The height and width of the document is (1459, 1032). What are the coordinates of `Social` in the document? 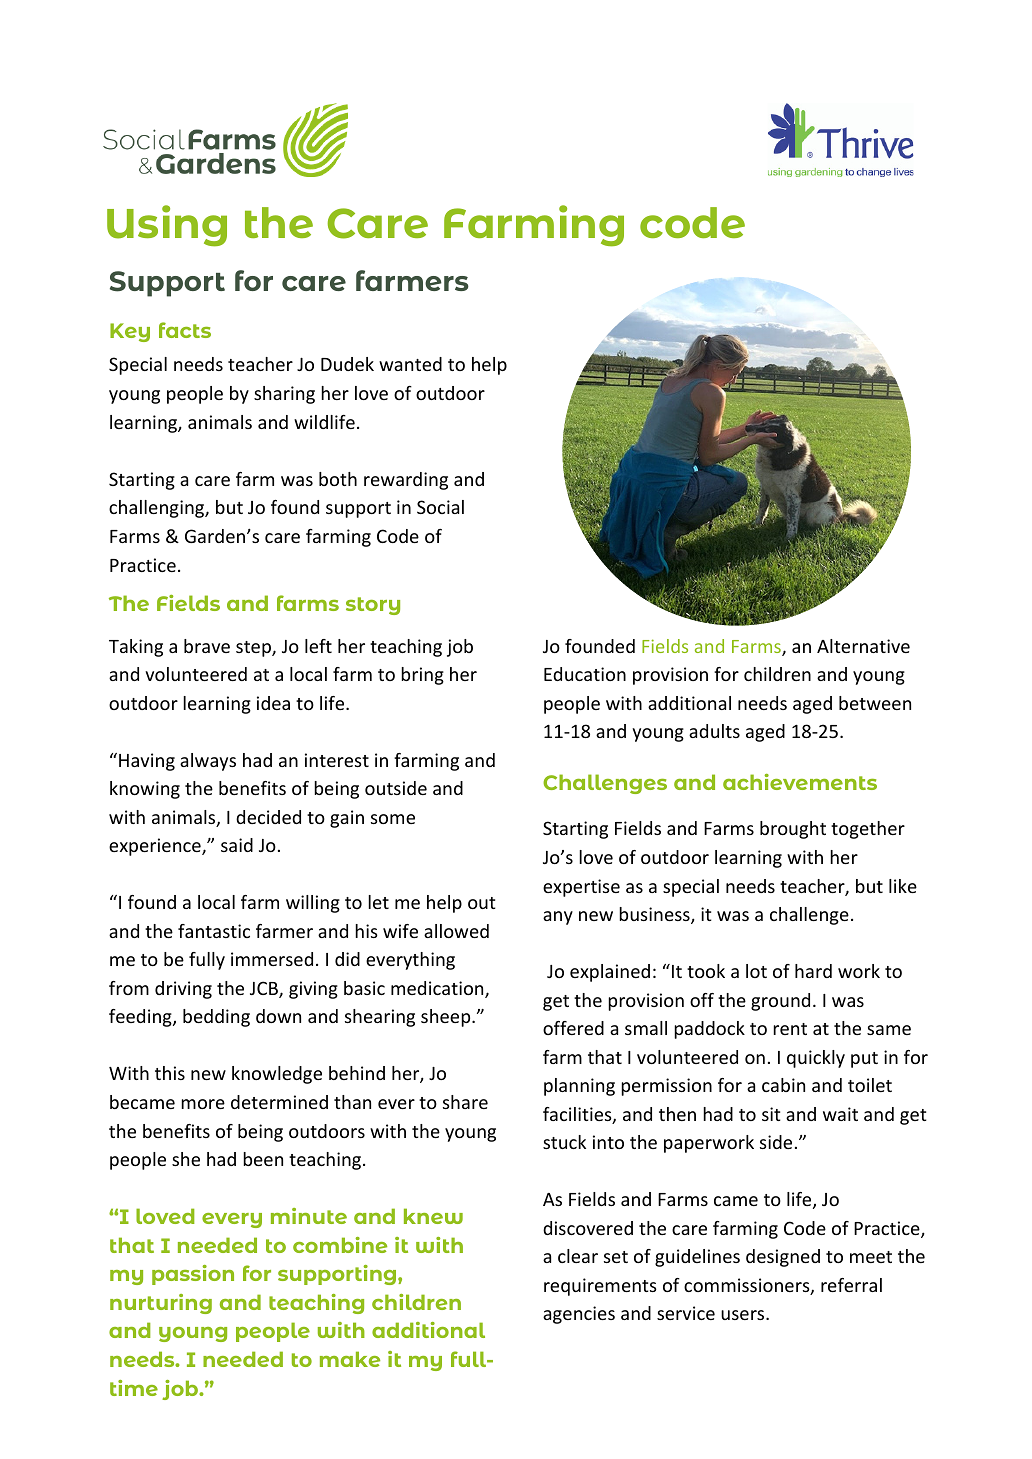 It's located at (440, 507).
